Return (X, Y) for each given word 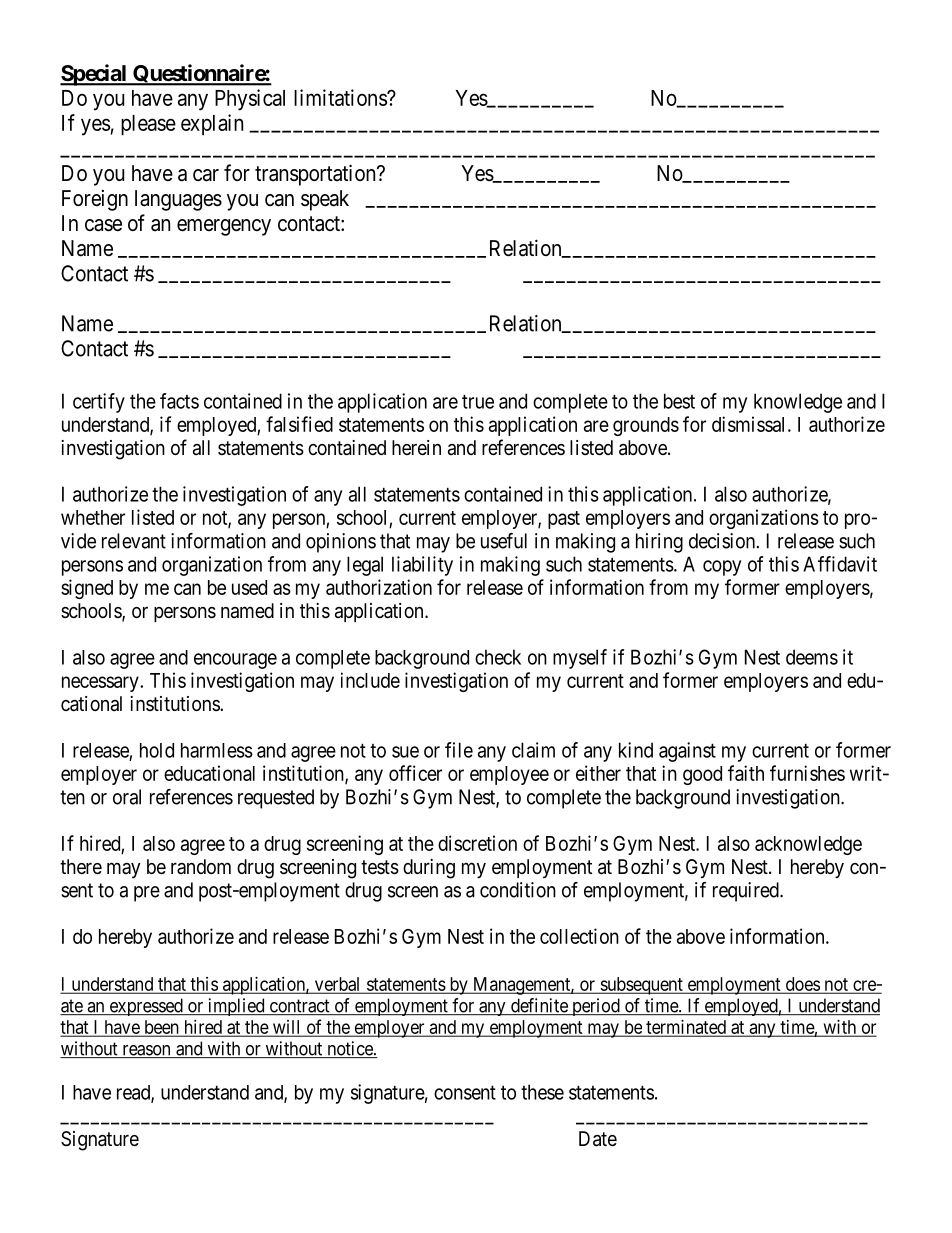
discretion (477, 843)
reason (146, 1051)
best (679, 401)
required (747, 892)
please (148, 125)
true (478, 402)
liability (422, 566)
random (201, 866)
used (249, 587)
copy (722, 568)
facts (179, 401)
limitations (341, 97)
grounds (646, 426)
